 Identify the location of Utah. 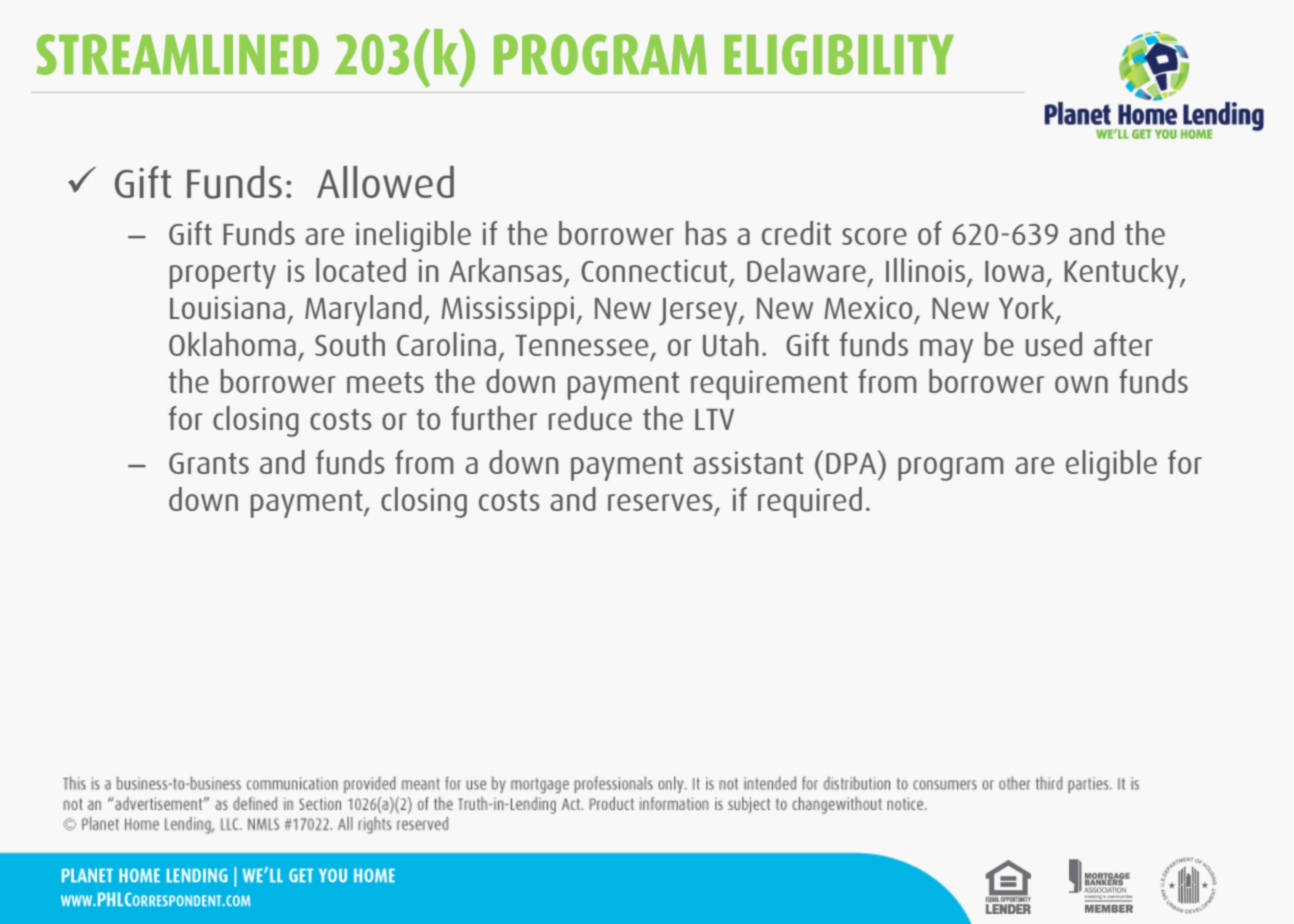
(731, 344).
